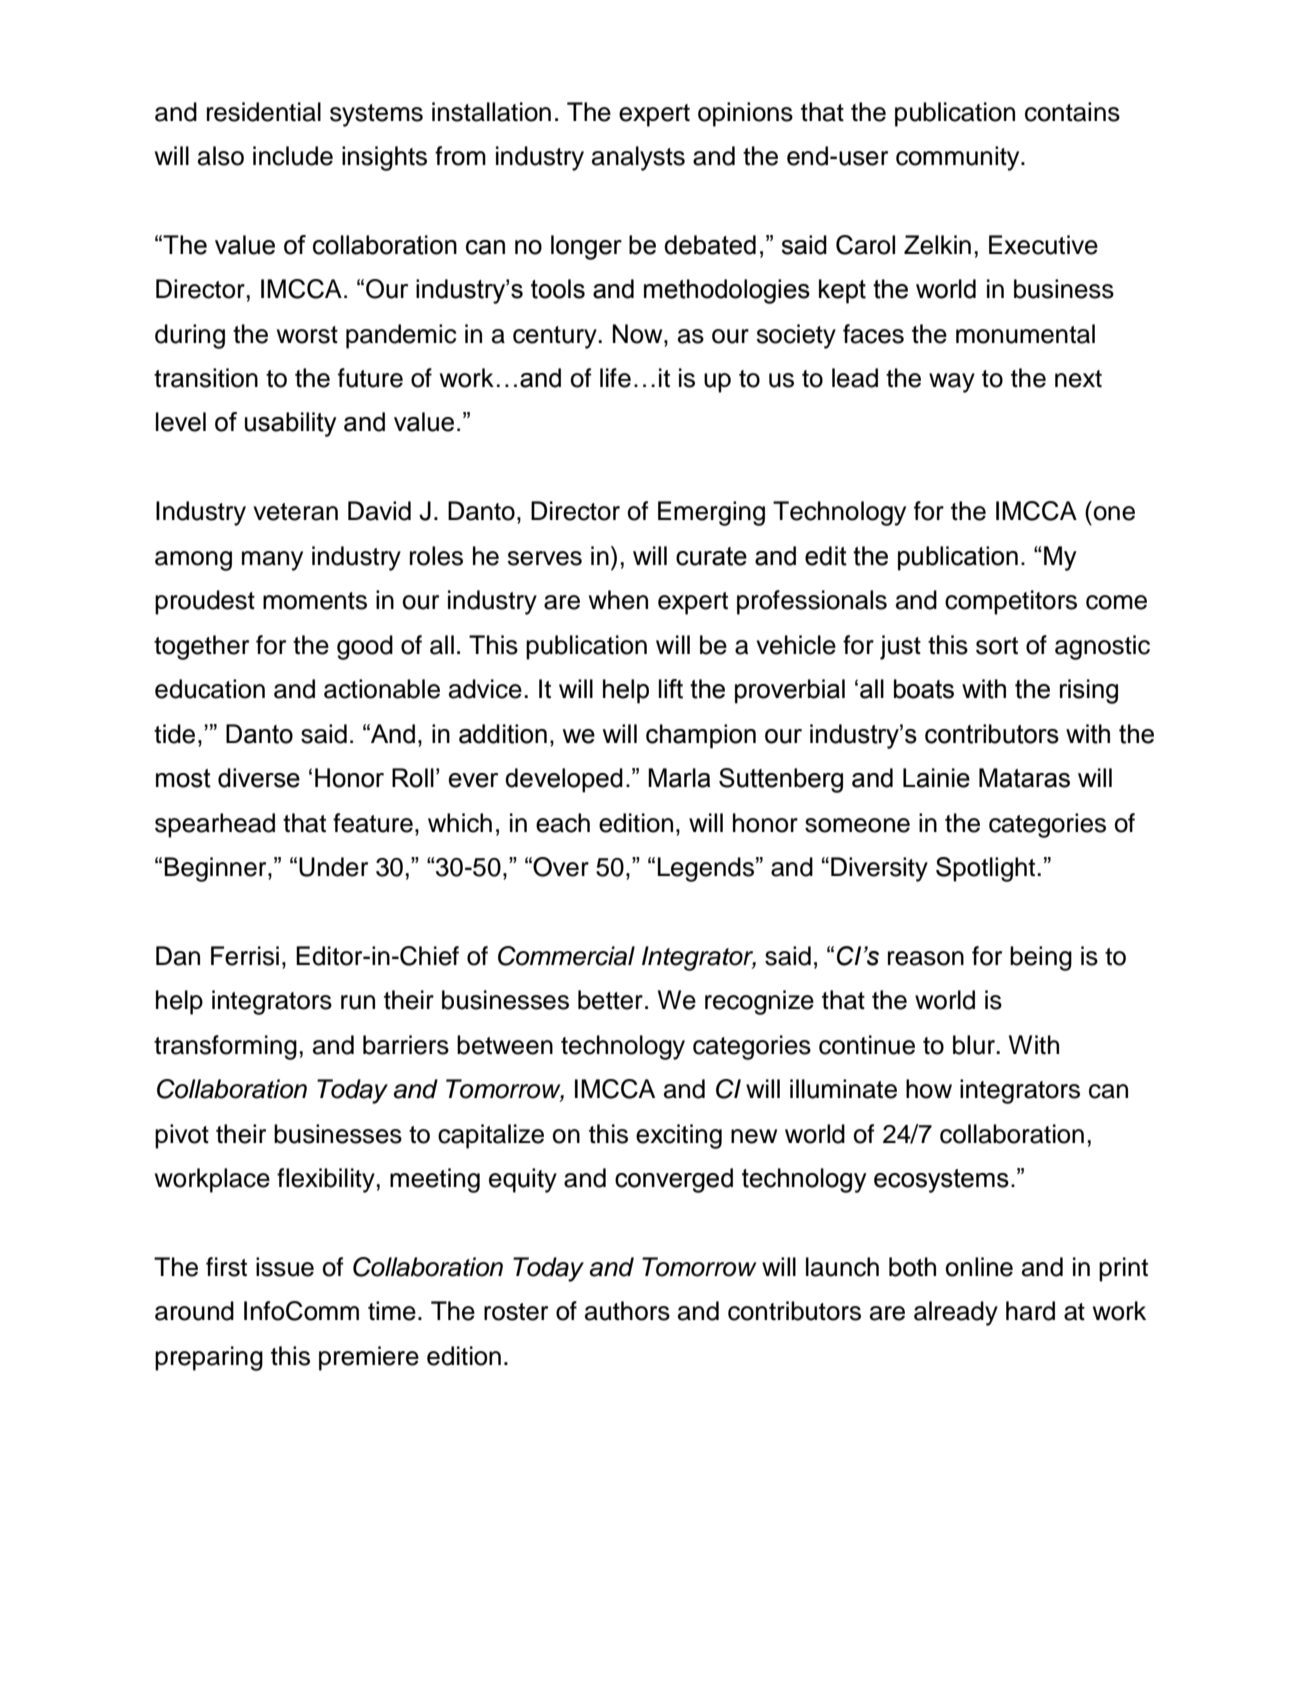 This screenshot has height=1700, width=1314. I want to click on community, so click(959, 158).
